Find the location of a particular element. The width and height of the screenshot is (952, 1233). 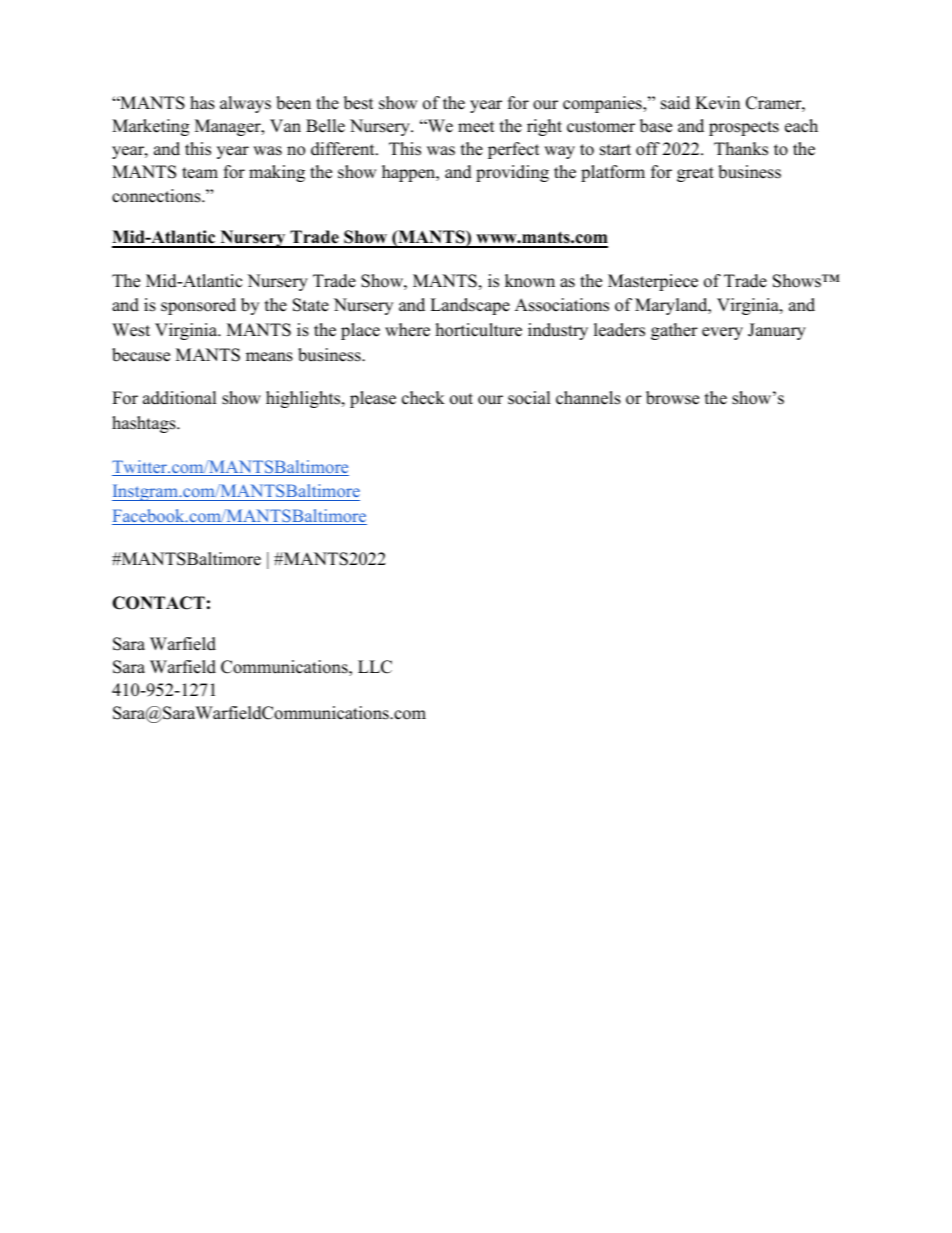

CONTACT is located at coordinates (158, 603).
